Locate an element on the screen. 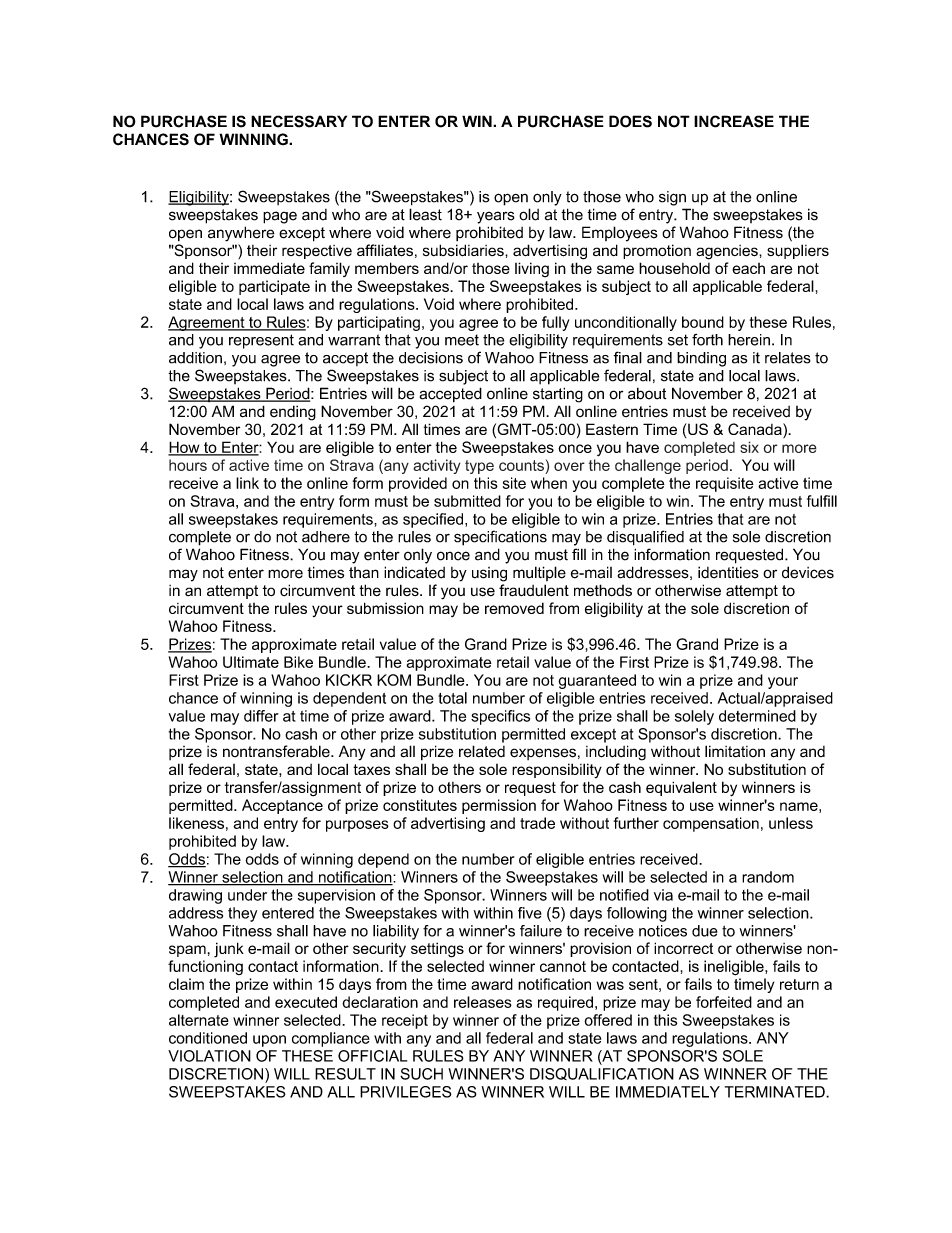 The width and height of the screenshot is (952, 1233). removed is located at coordinates (514, 608).
